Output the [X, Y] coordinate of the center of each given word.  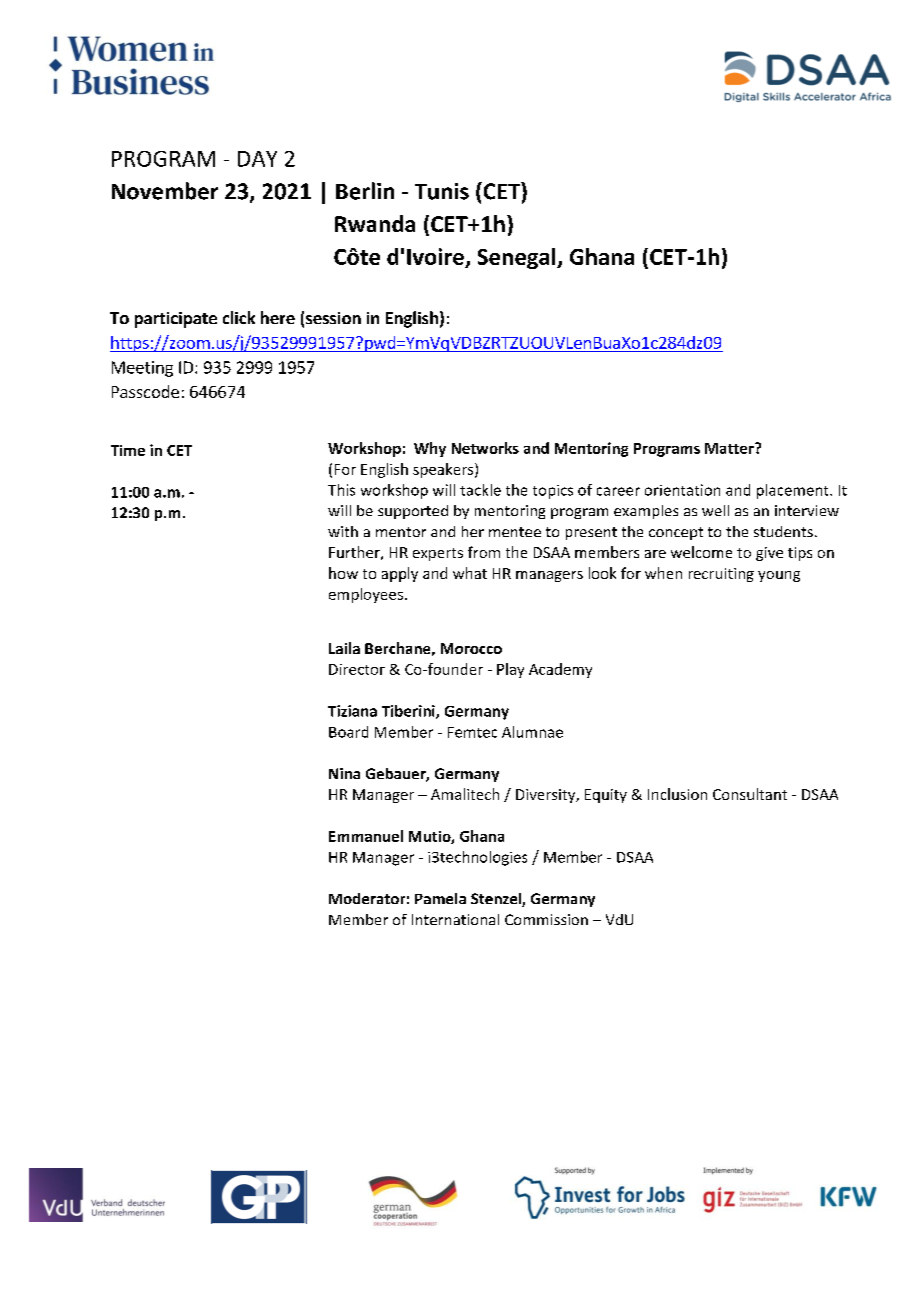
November [165, 191]
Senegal [518, 258]
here [278, 317]
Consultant [750, 794]
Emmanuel [366, 836]
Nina [344, 773]
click [239, 317]
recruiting [721, 575]
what [470, 573]
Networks [485, 448]
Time [128, 450]
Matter [730, 448]
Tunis [442, 191]
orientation [682, 490]
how [343, 573]
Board [348, 732]
